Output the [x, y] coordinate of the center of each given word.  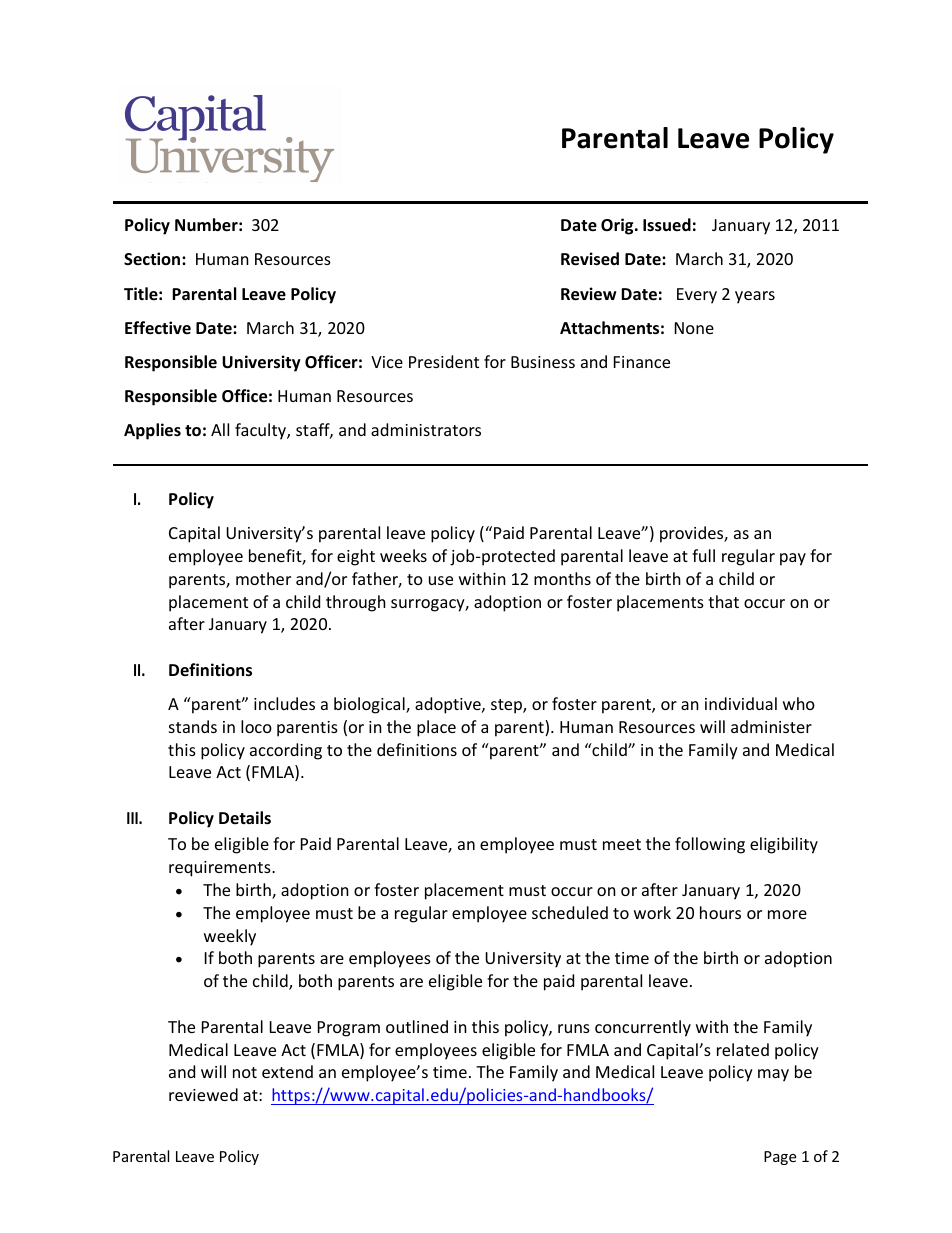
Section [153, 258]
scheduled [570, 912]
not [245, 1072]
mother [263, 578]
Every [697, 296]
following [710, 845]
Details [245, 817]
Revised [590, 259]
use [441, 580]
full [703, 555]
